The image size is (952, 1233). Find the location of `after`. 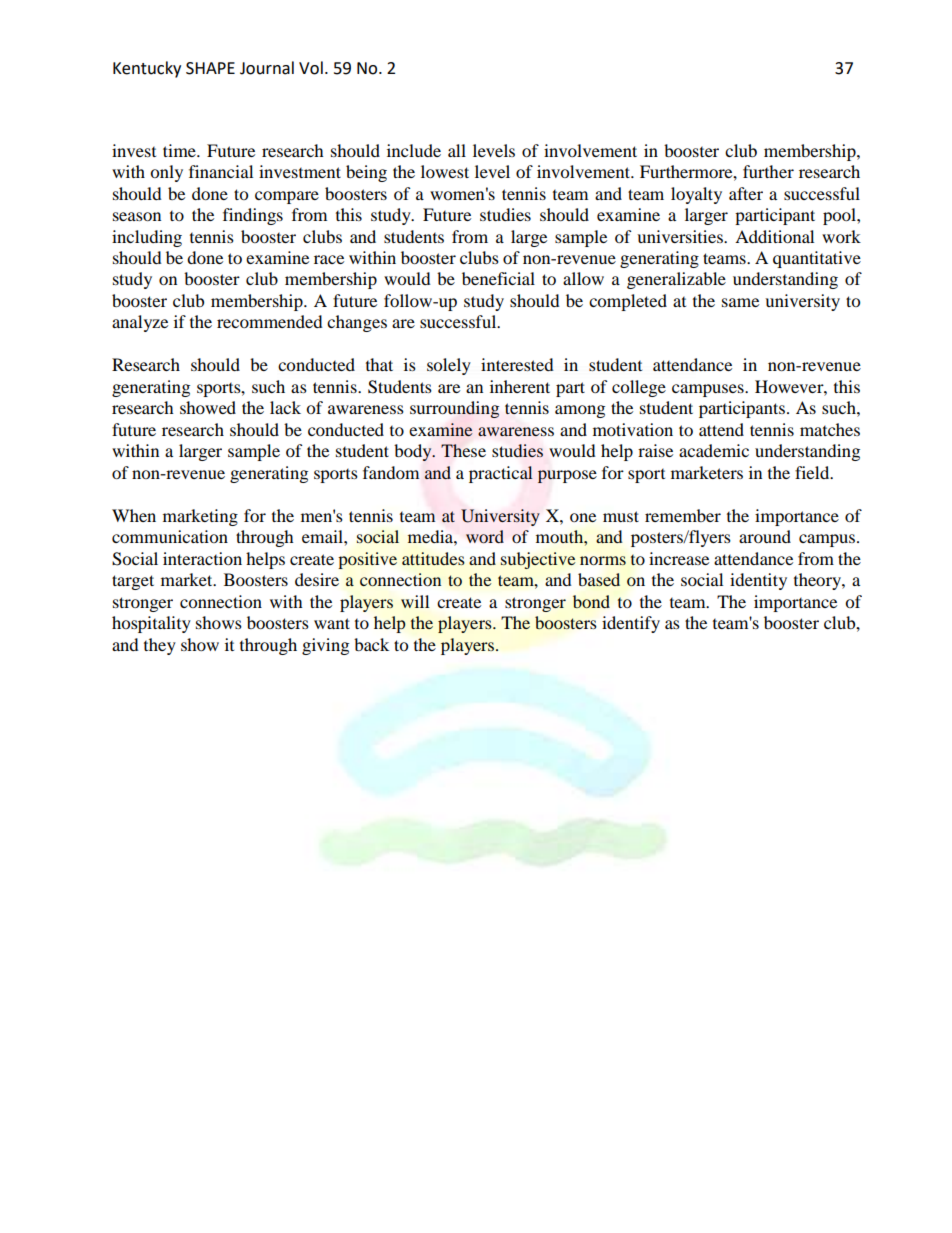

after is located at coordinates (746, 193).
